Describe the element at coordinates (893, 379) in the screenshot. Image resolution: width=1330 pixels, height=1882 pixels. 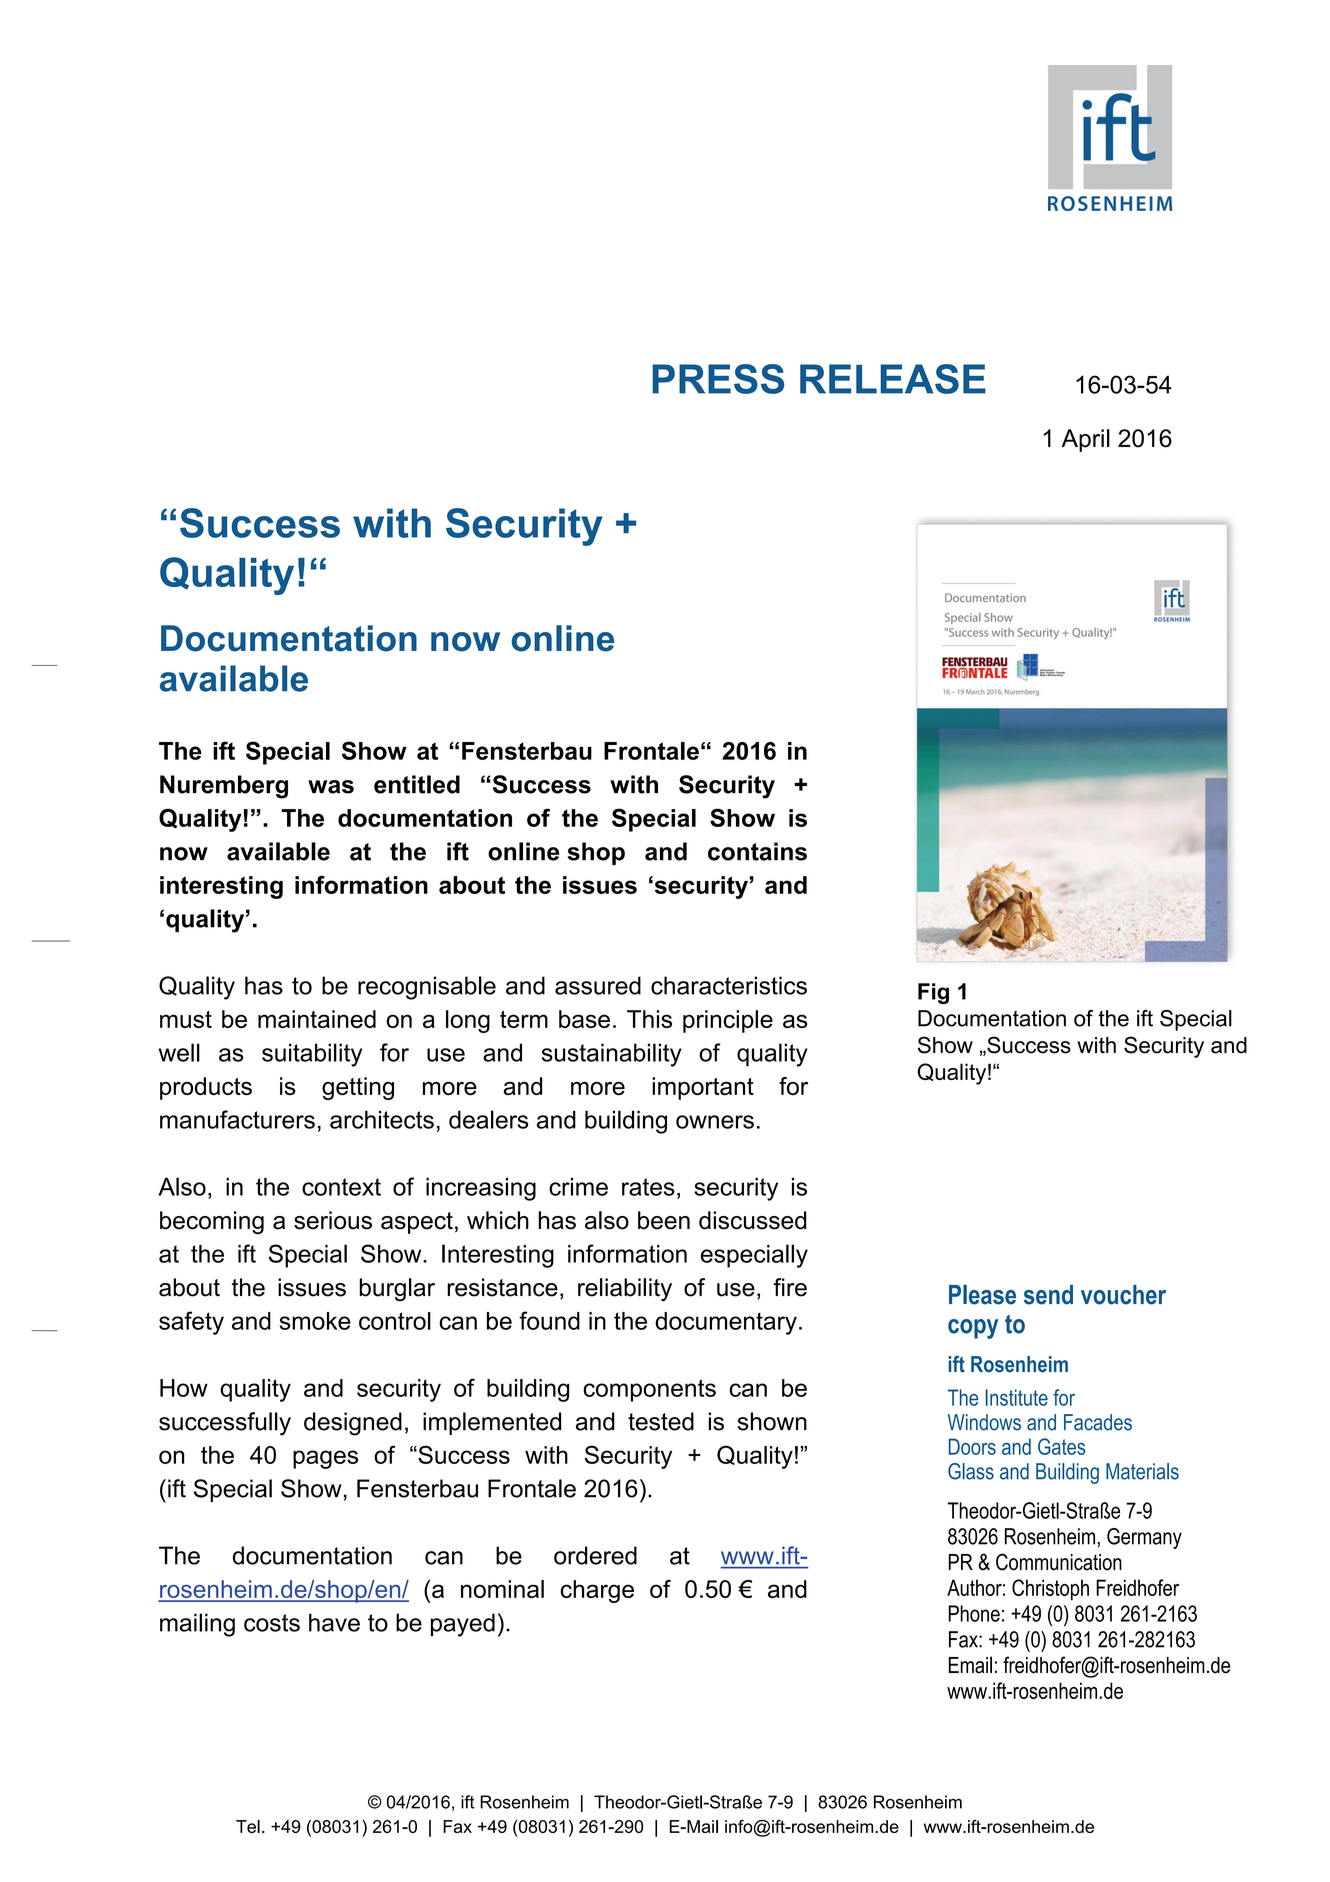
I see `RELEASE` at that location.
